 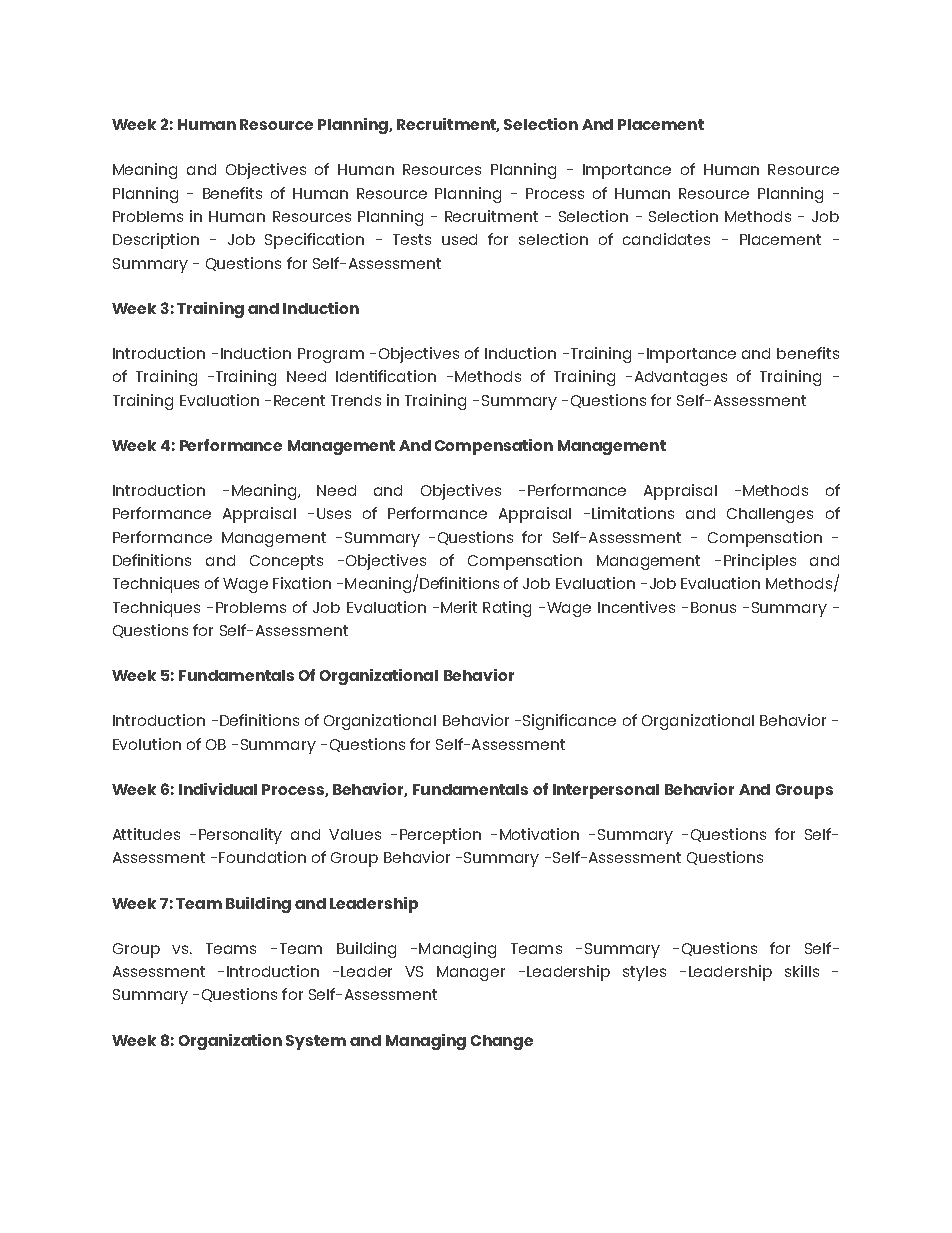 What do you see at coordinates (316, 1042) in the screenshot?
I see `System` at bounding box center [316, 1042].
